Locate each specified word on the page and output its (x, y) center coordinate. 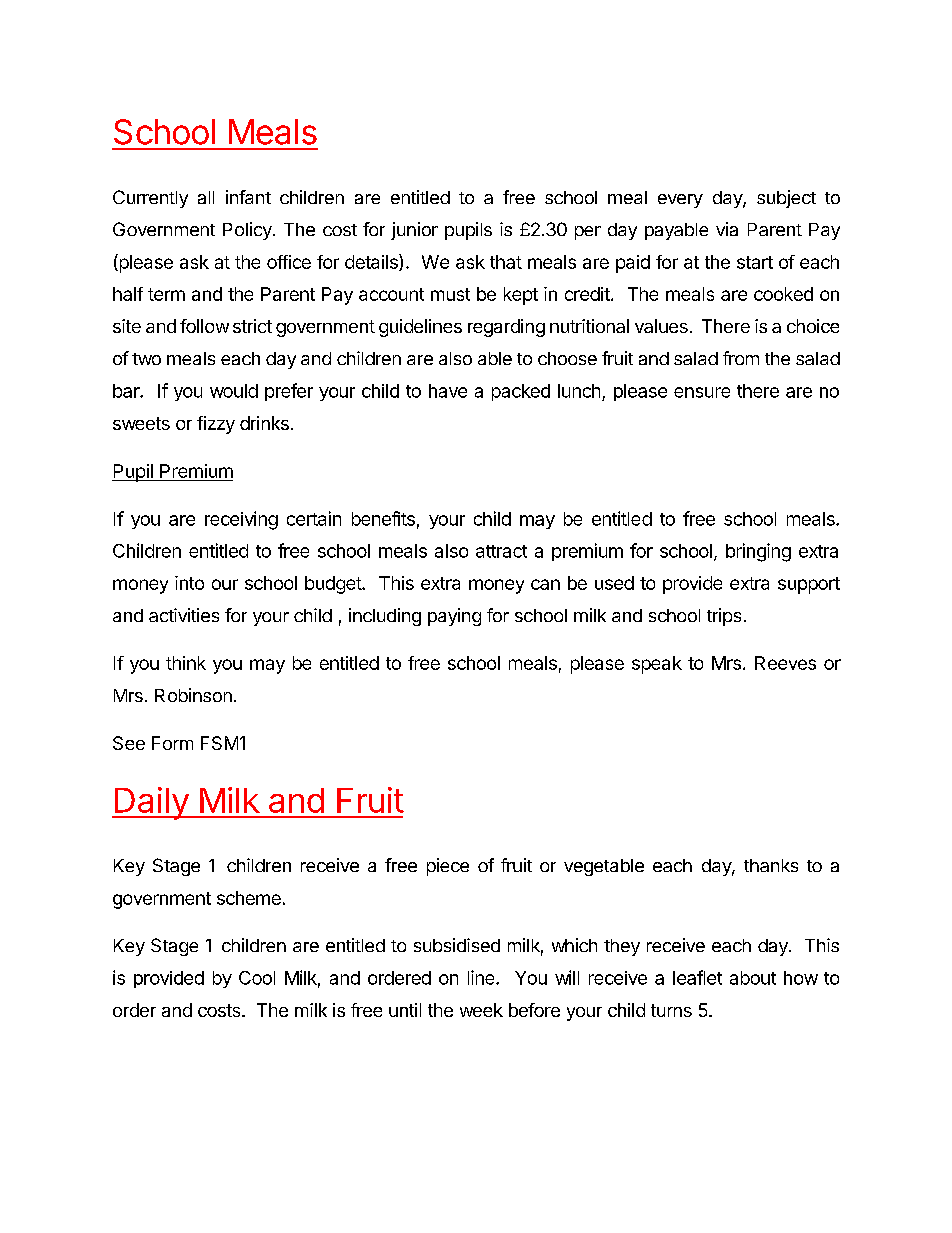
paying (454, 617)
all (206, 197)
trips (724, 617)
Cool (257, 978)
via (727, 229)
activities (184, 615)
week (481, 1010)
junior (414, 231)
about (753, 978)
